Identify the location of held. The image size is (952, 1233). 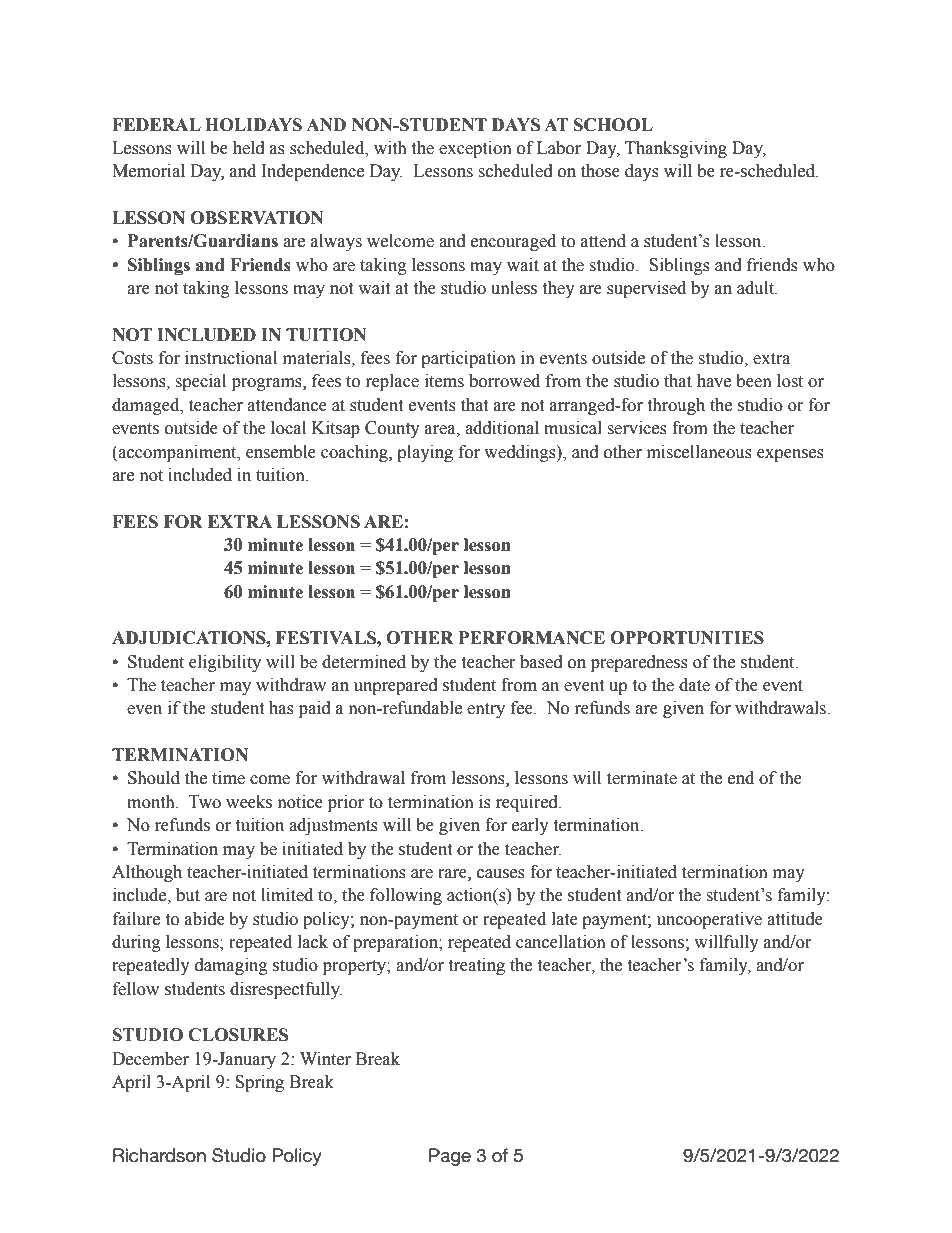
(249, 148).
